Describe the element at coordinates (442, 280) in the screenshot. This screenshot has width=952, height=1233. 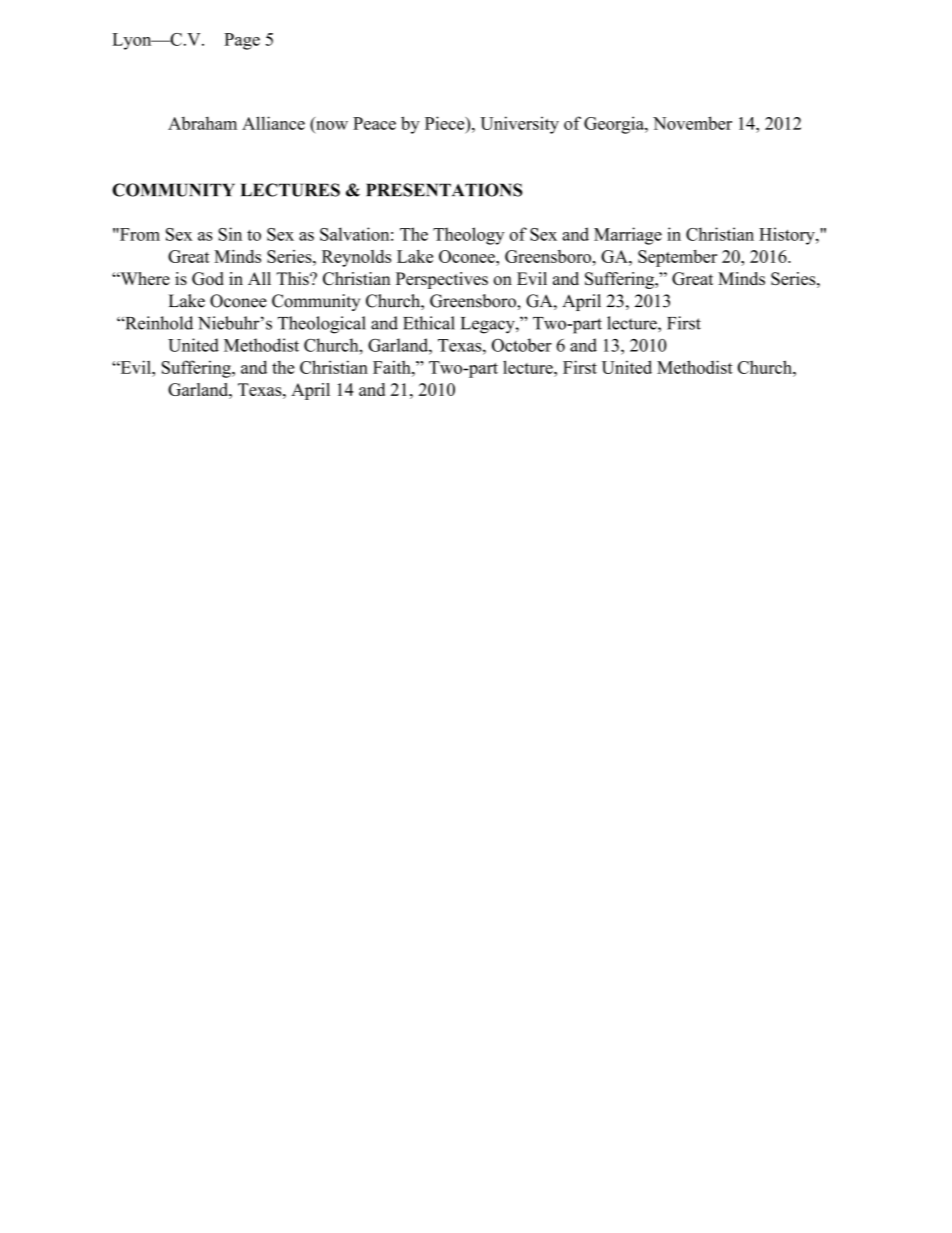
I see `Perspectives` at that location.
